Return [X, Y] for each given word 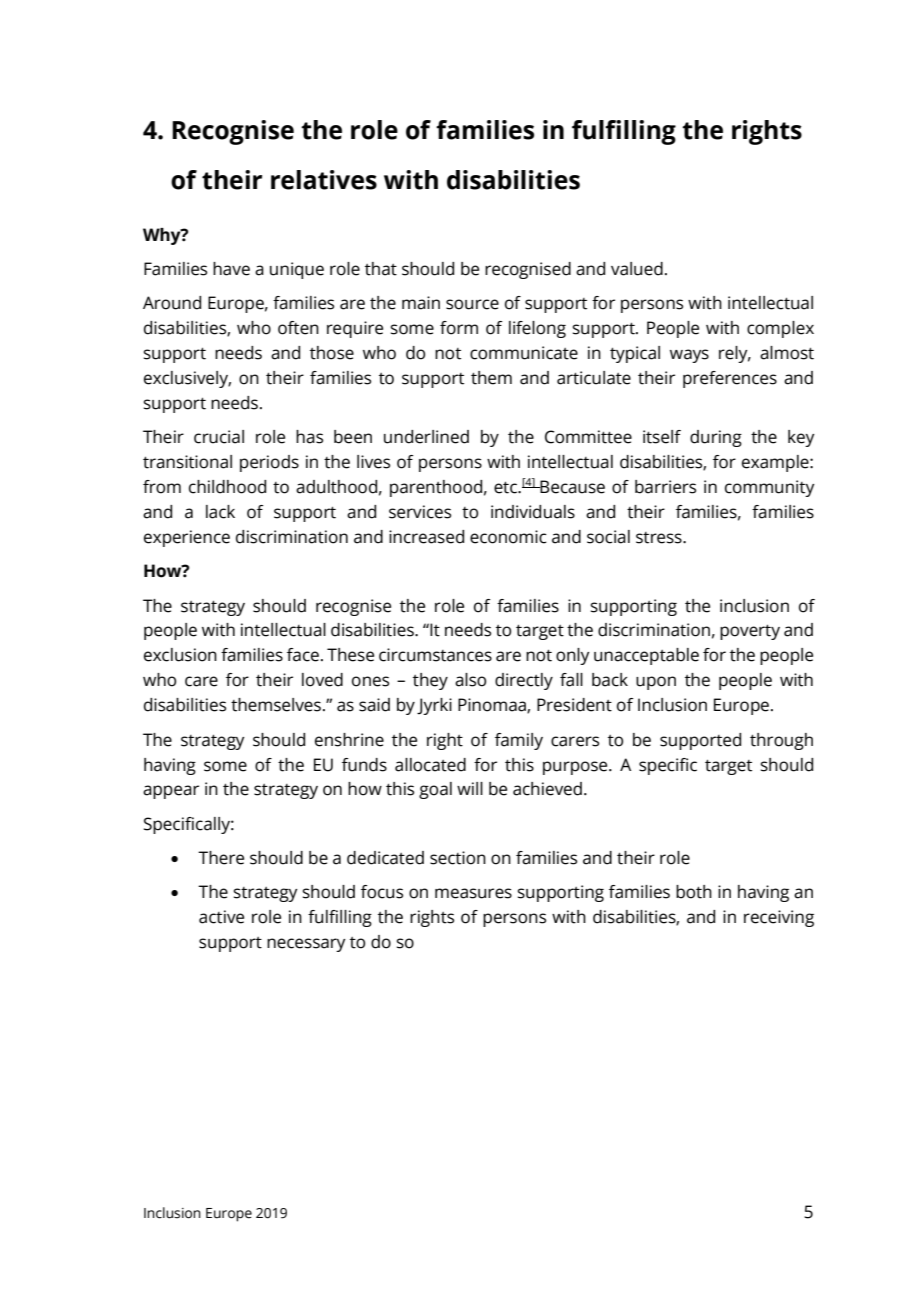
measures [473, 893]
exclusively [187, 379]
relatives [324, 180]
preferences [730, 379]
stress [660, 538]
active [221, 917]
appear [171, 792]
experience [187, 538]
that [381, 269]
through [781, 741]
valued [637, 269]
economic [508, 537]
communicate [524, 353]
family [519, 741]
